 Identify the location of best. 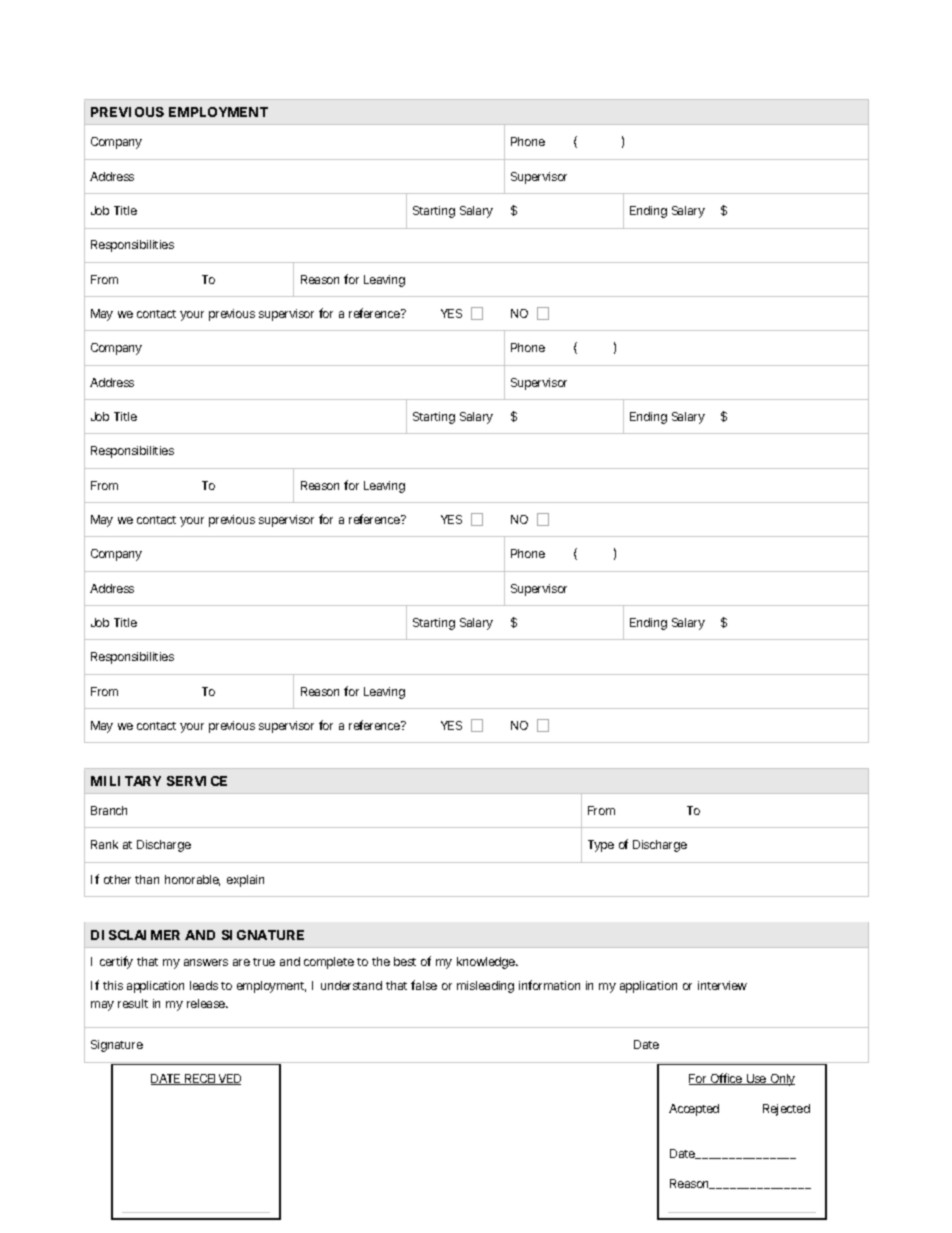
(405, 961).
